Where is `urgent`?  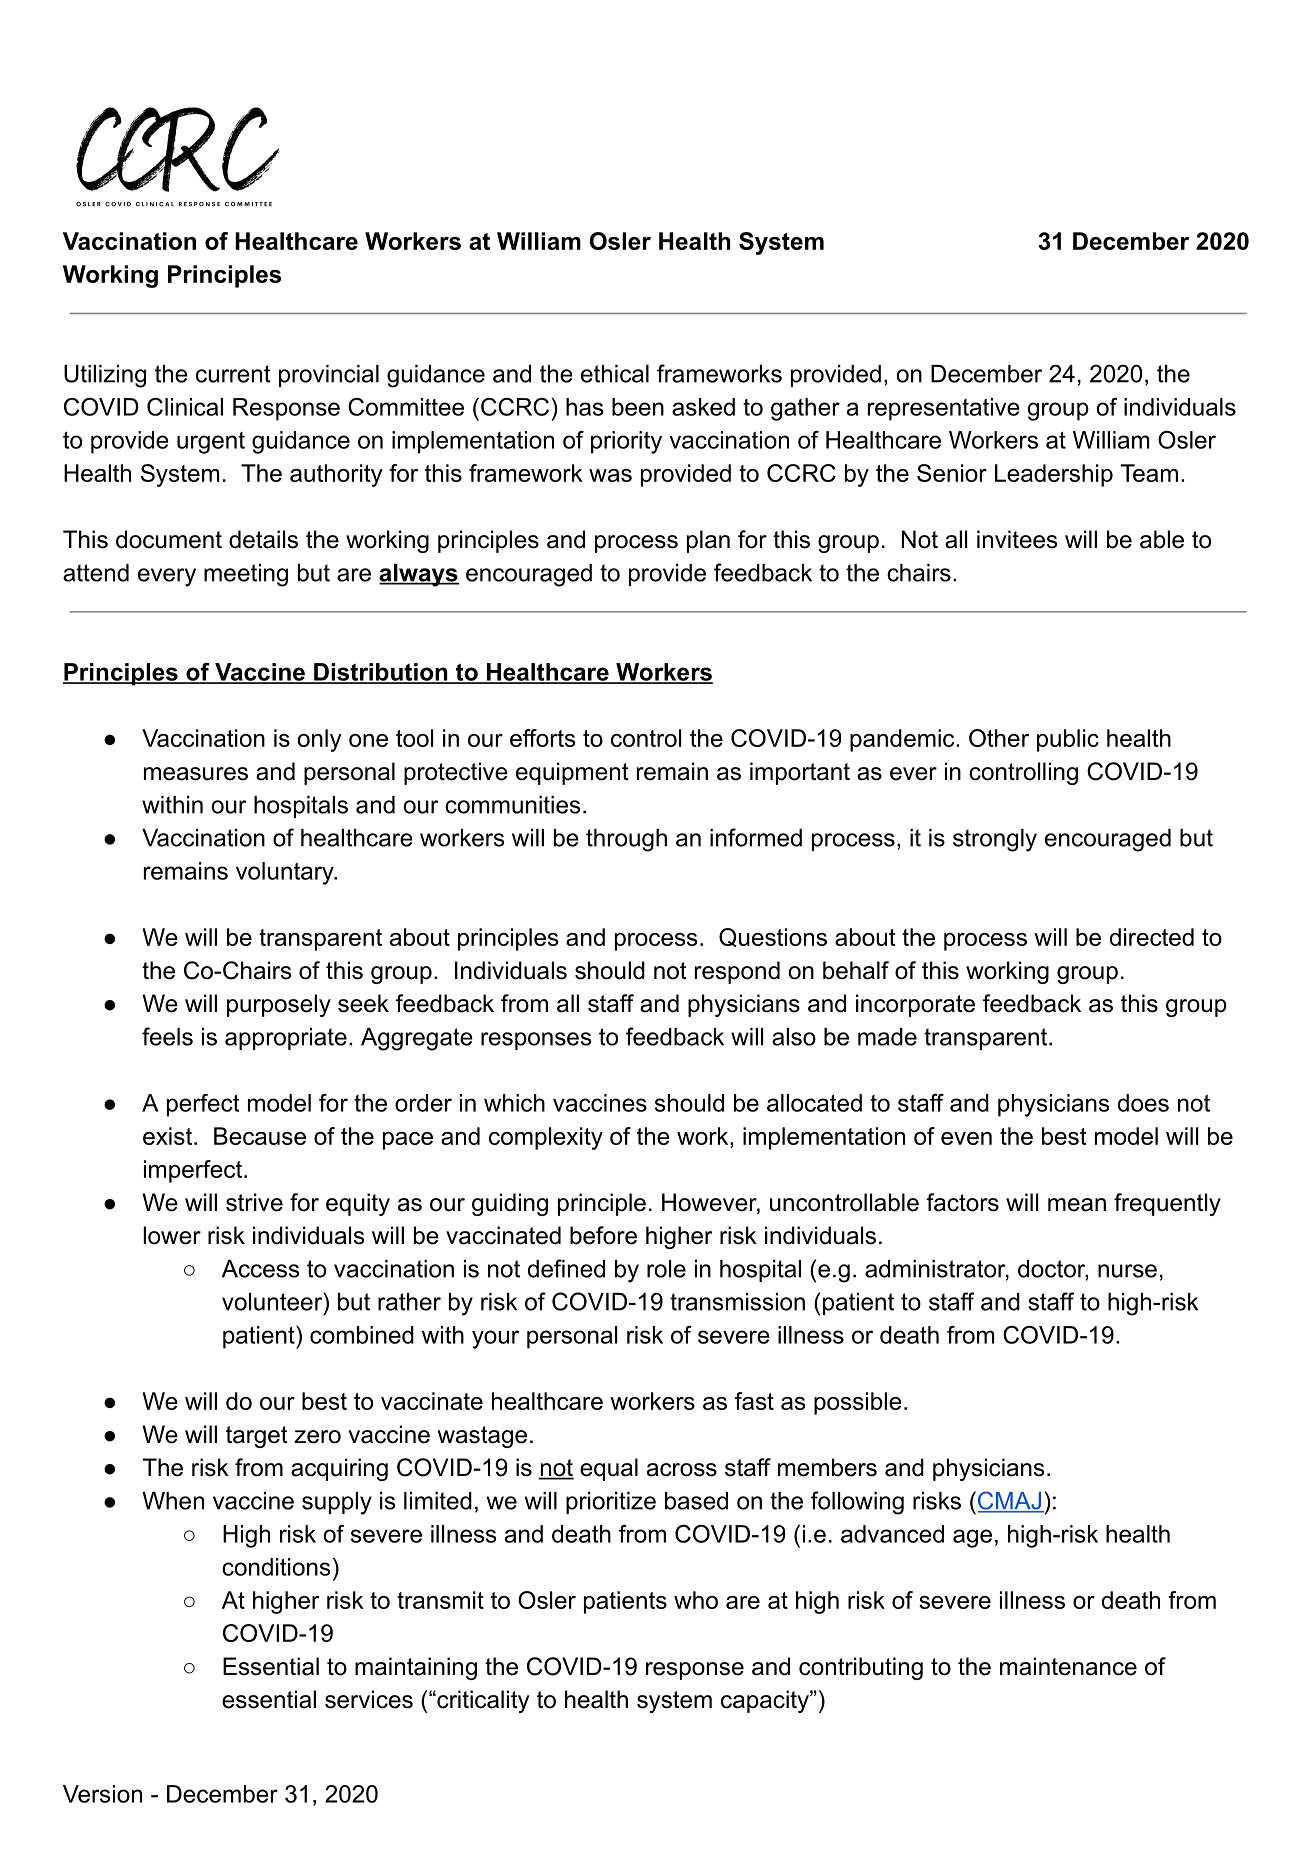
urgent is located at coordinates (211, 443).
